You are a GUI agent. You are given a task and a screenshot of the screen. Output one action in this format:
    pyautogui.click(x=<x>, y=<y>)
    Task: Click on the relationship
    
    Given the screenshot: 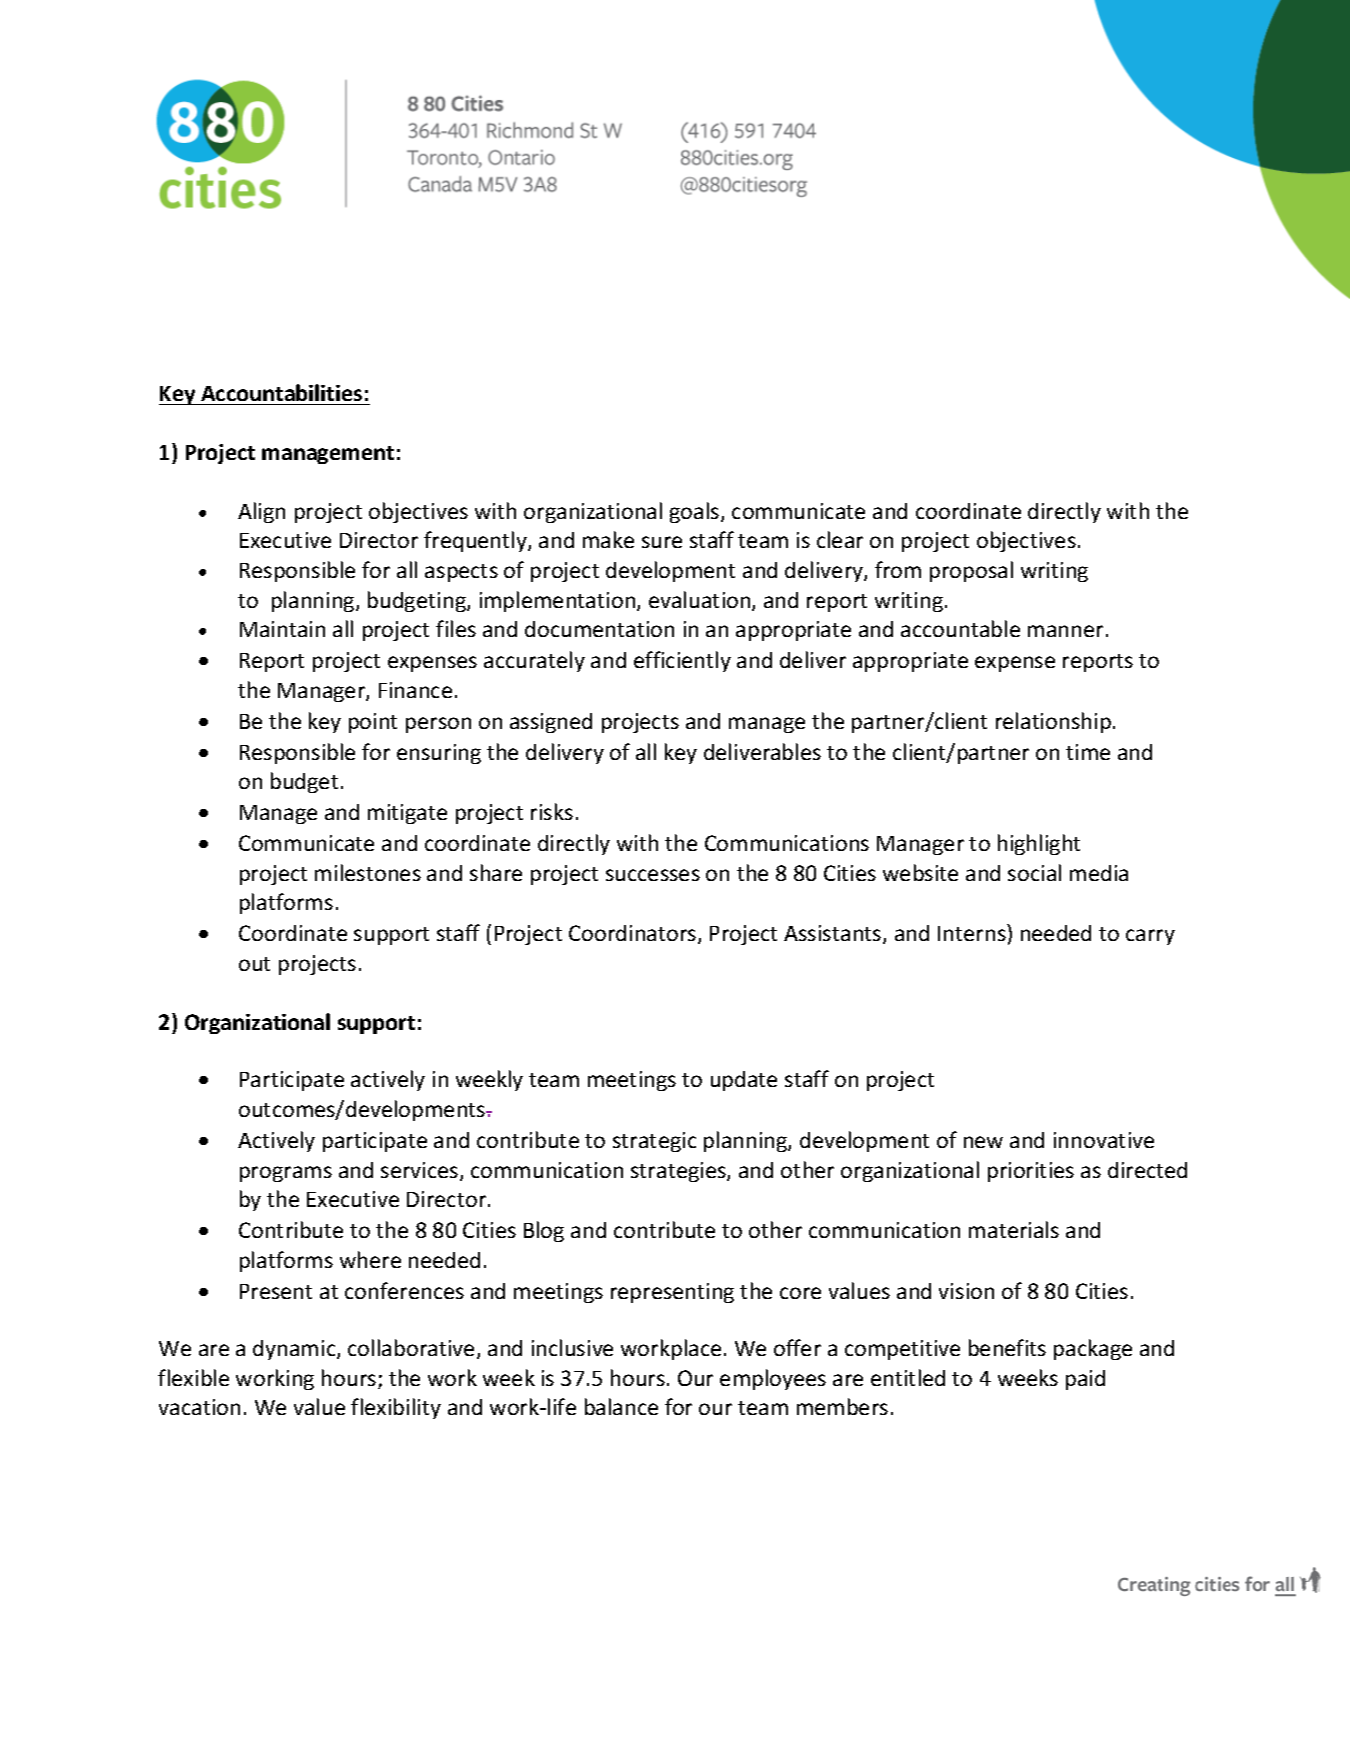 What is the action you would take?
    pyautogui.click(x=1053, y=722)
